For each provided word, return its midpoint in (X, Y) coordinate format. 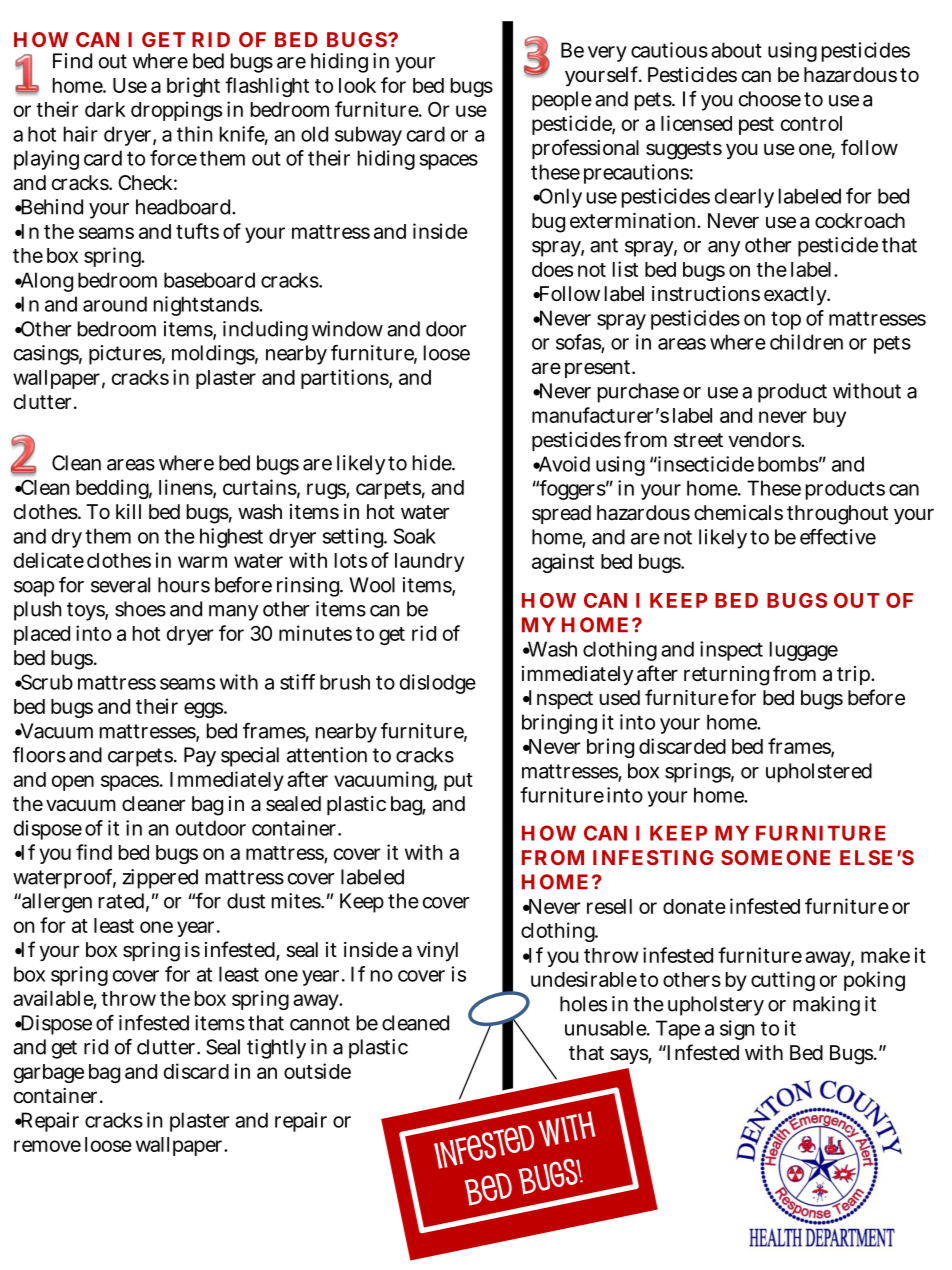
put (458, 782)
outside (317, 1071)
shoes (140, 609)
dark (105, 109)
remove (47, 1146)
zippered (160, 879)
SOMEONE (775, 857)
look (357, 85)
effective (838, 537)
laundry (429, 562)
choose (770, 99)
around (115, 304)
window (347, 329)
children (806, 342)
